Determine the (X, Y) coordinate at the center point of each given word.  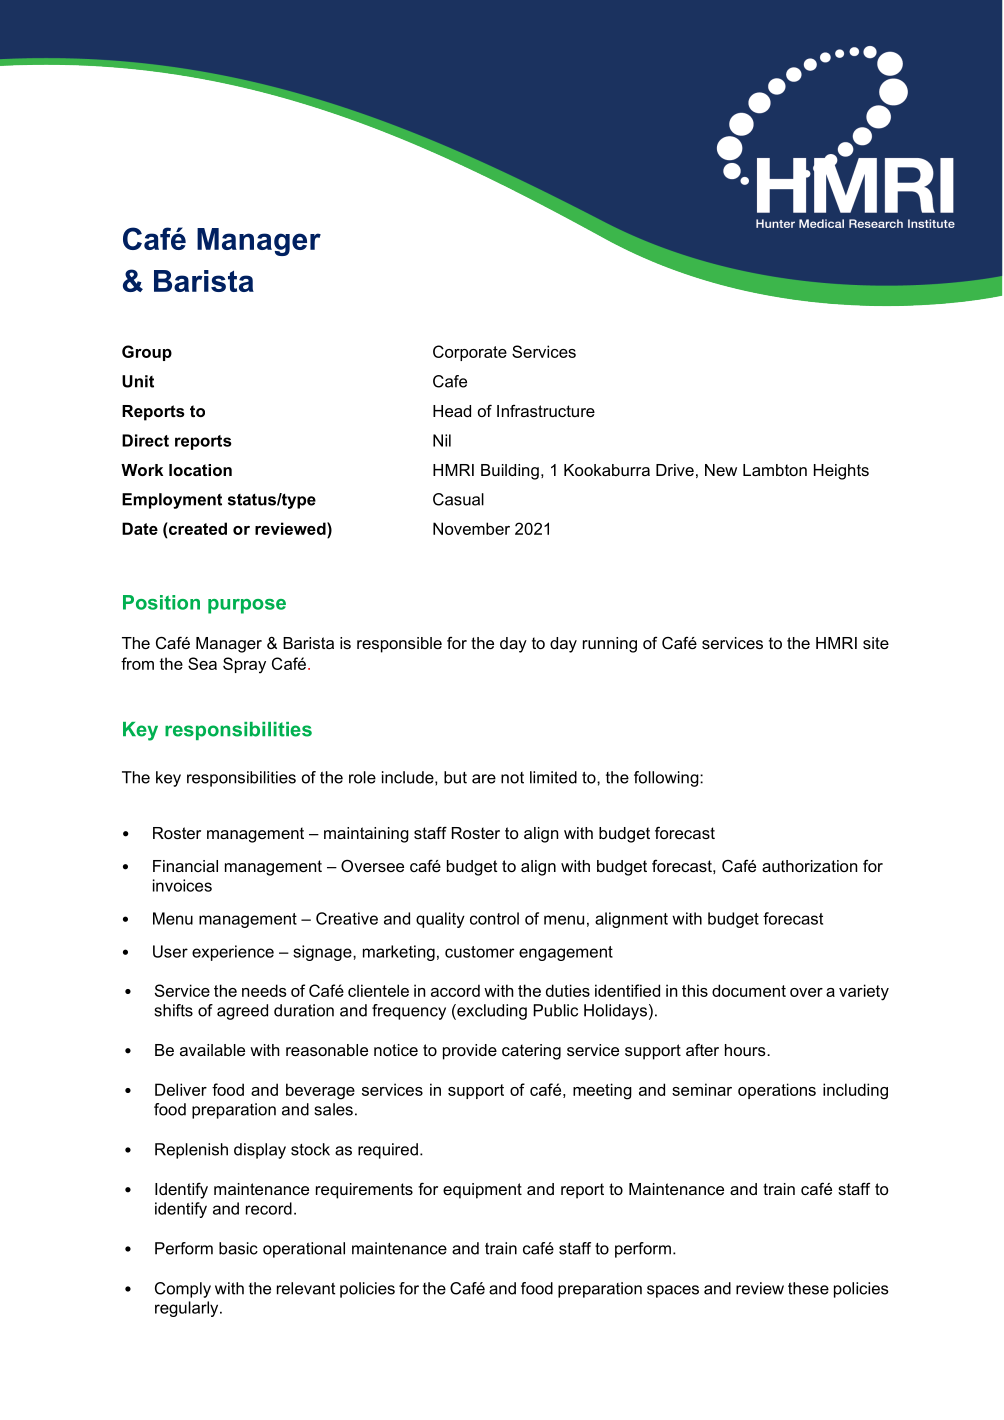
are (484, 779)
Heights (841, 472)
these (808, 1288)
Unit (138, 381)
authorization (809, 866)
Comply (183, 1290)
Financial (185, 866)
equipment (482, 1191)
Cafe (450, 381)
